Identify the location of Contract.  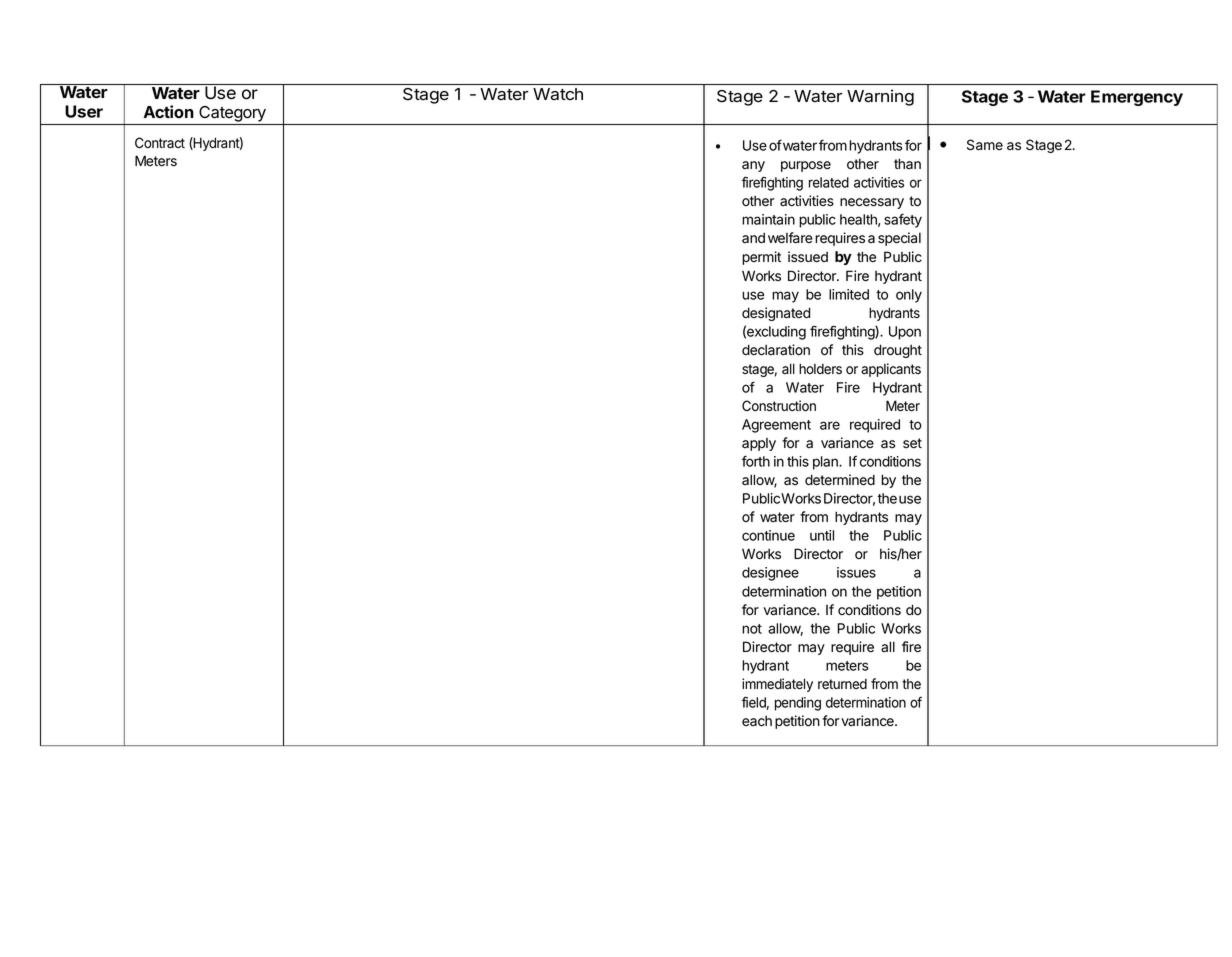
(160, 142).
